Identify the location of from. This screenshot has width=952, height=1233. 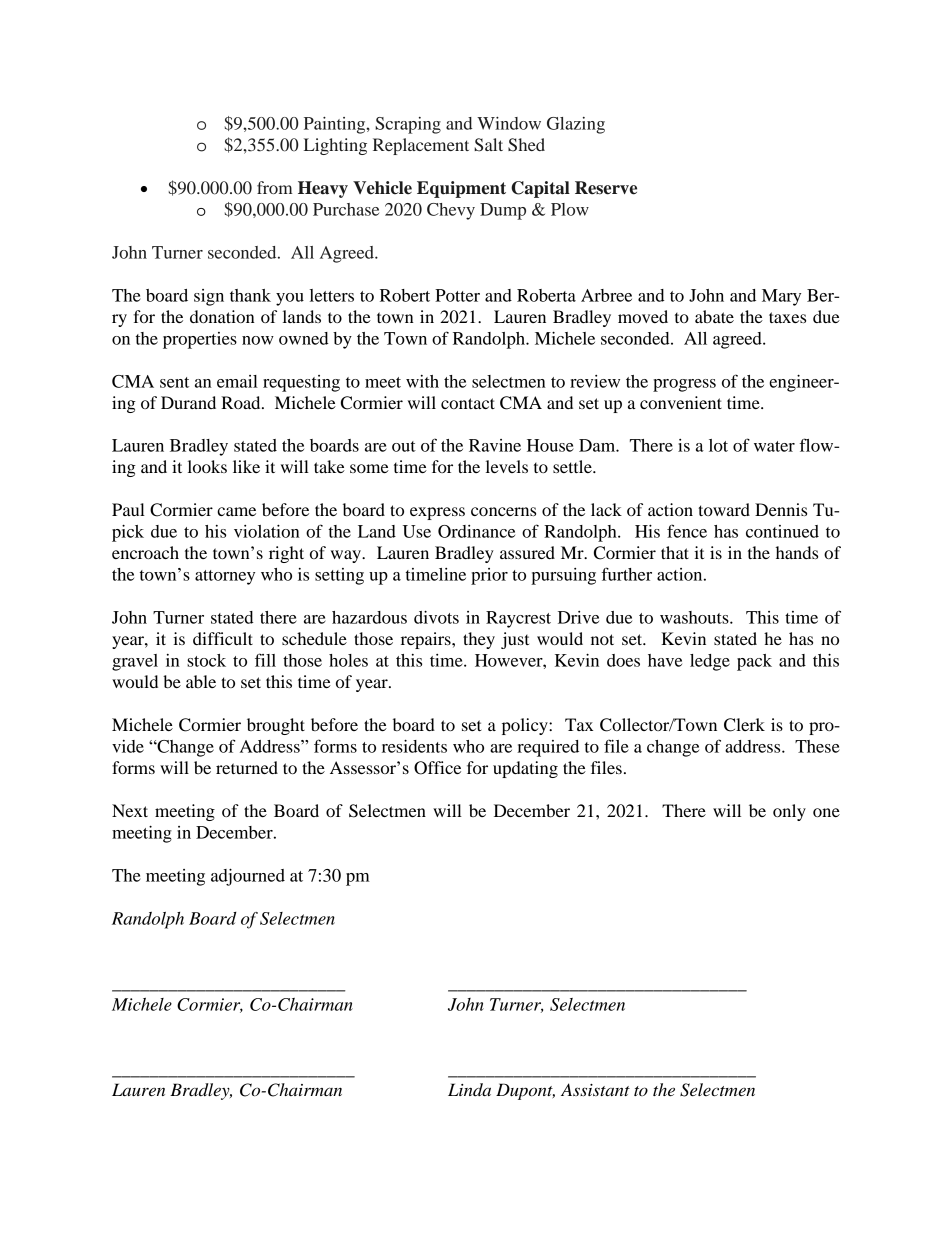
(274, 187).
